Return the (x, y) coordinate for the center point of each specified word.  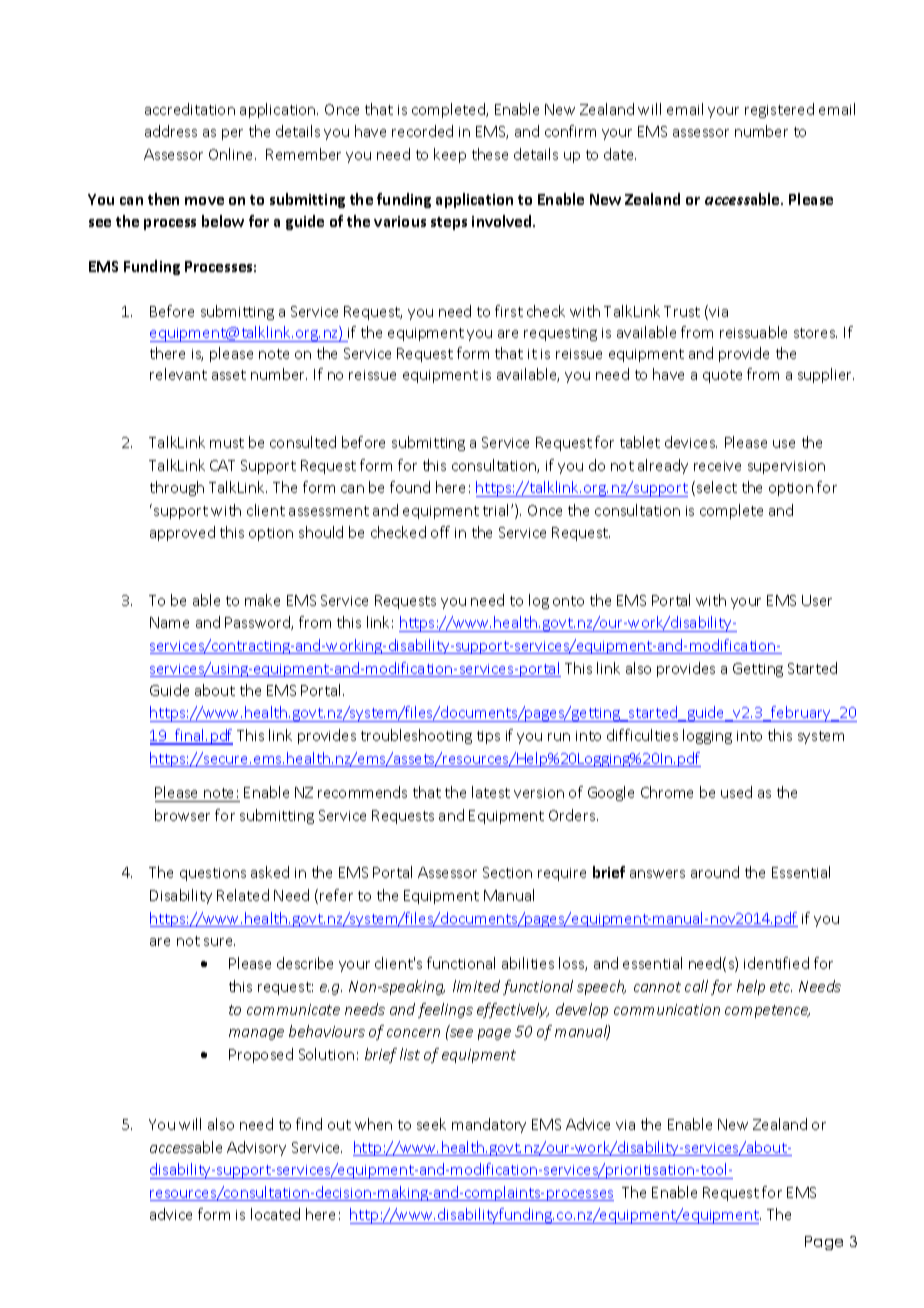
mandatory (489, 1125)
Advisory (256, 1148)
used (736, 792)
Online (232, 154)
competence (767, 1011)
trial (497, 510)
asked (270, 872)
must (227, 443)
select (717, 487)
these (490, 154)
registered (779, 110)
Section (507, 872)
